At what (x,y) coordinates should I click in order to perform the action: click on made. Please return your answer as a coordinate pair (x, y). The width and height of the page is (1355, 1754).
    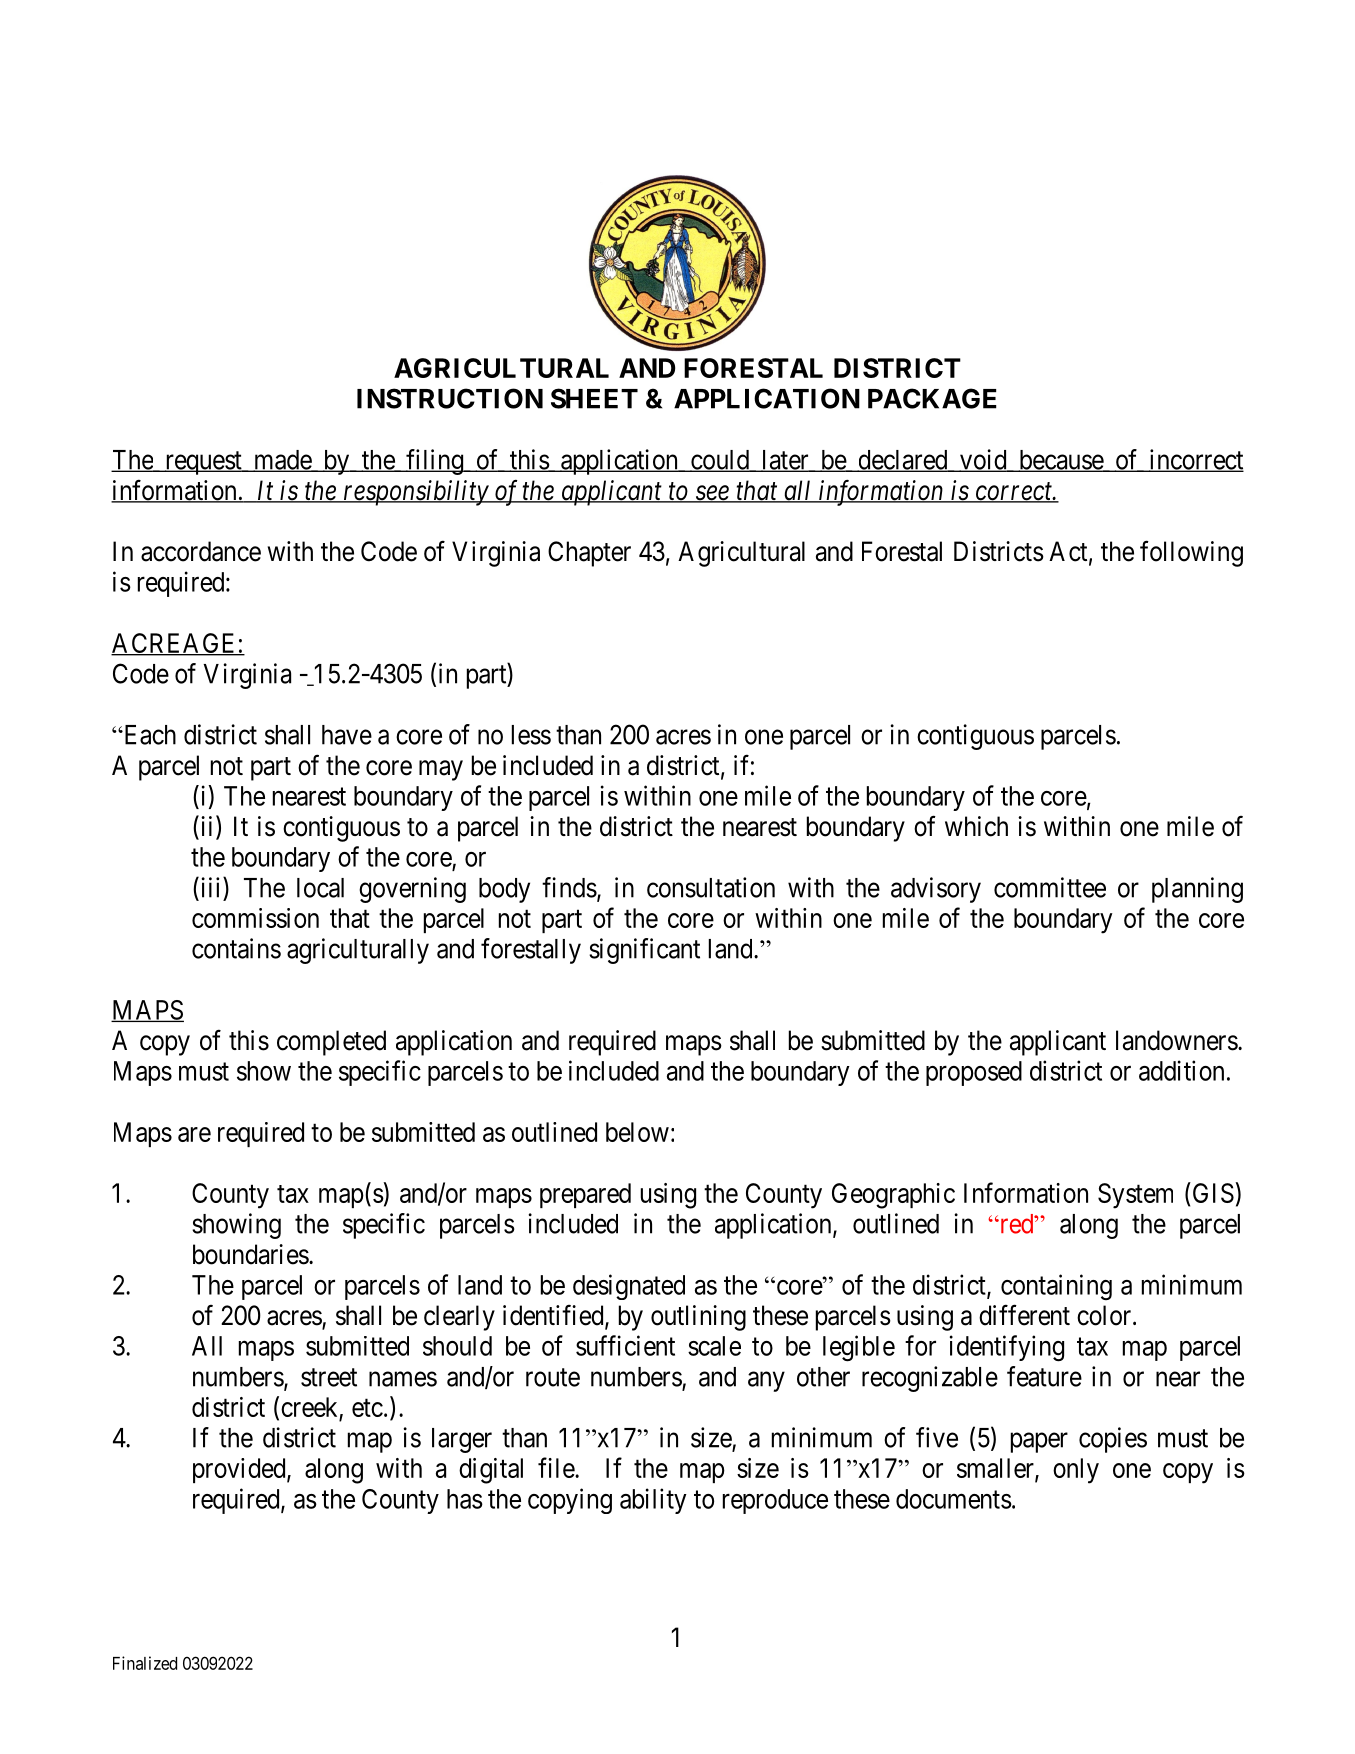
    Looking at the image, I should click on (282, 461).
